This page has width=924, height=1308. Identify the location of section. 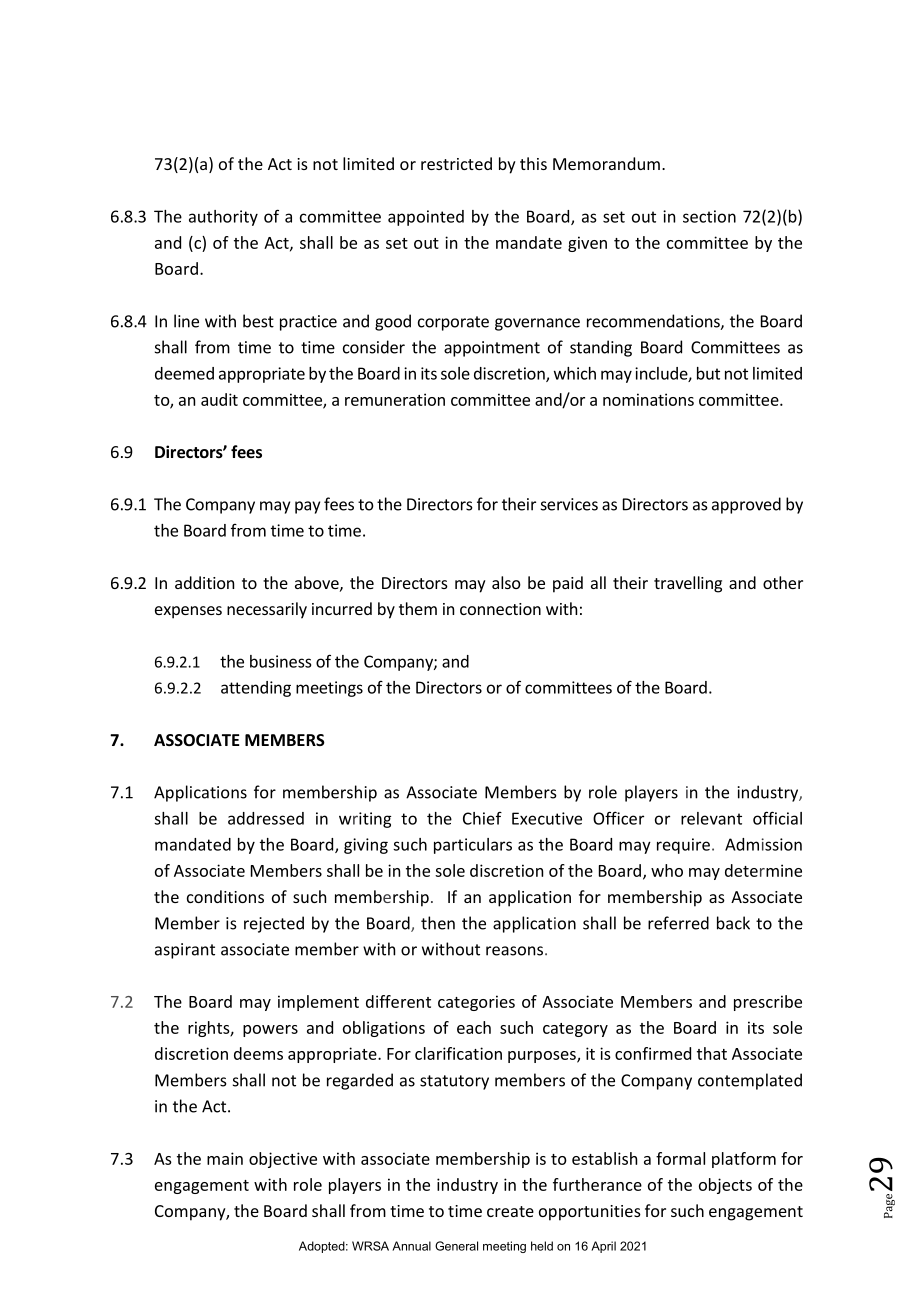
(709, 216).
